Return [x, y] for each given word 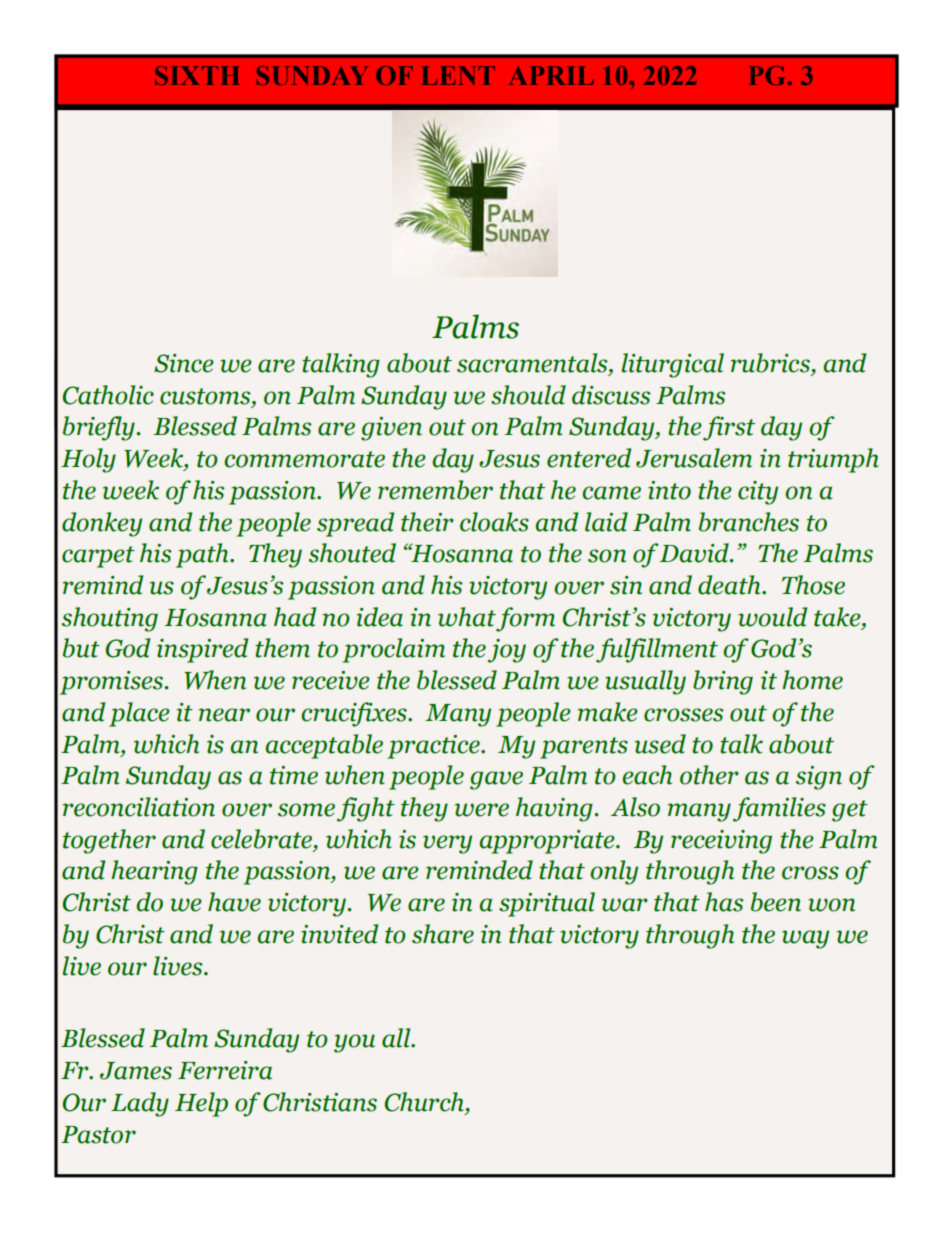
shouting [110, 619]
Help [201, 1104]
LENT [458, 75]
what [467, 617]
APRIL [551, 75]
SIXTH [197, 75]
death [730, 585]
